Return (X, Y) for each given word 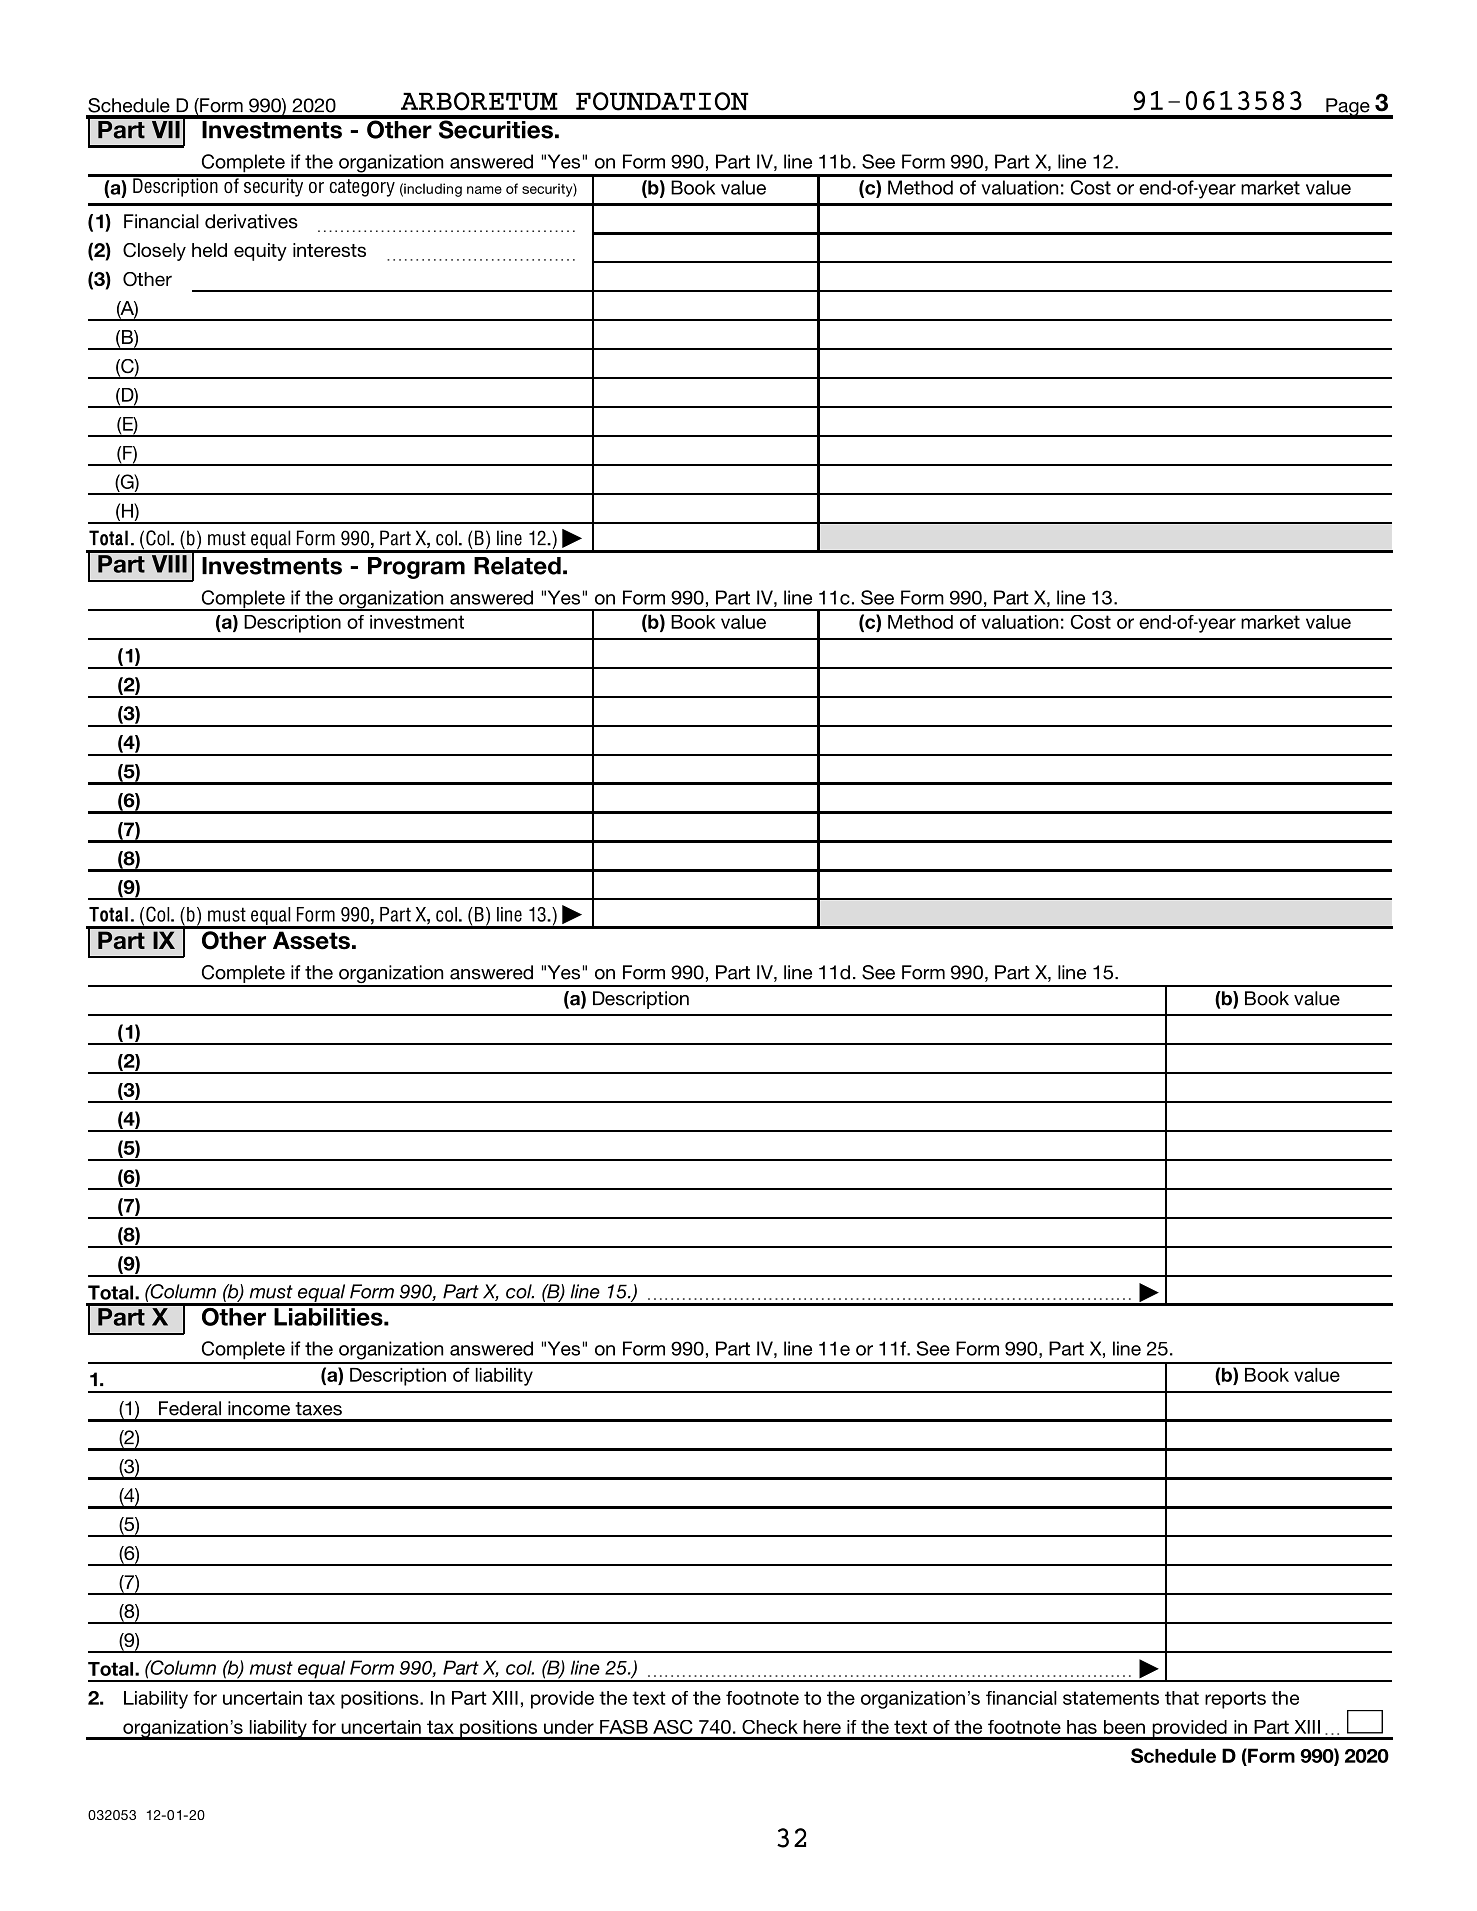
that (1182, 1698)
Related (517, 566)
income (259, 1408)
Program (416, 568)
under (569, 1727)
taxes (318, 1409)
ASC (673, 1727)
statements (1111, 1698)
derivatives (251, 221)
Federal (190, 1408)
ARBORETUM (479, 101)
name (484, 190)
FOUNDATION (662, 101)
